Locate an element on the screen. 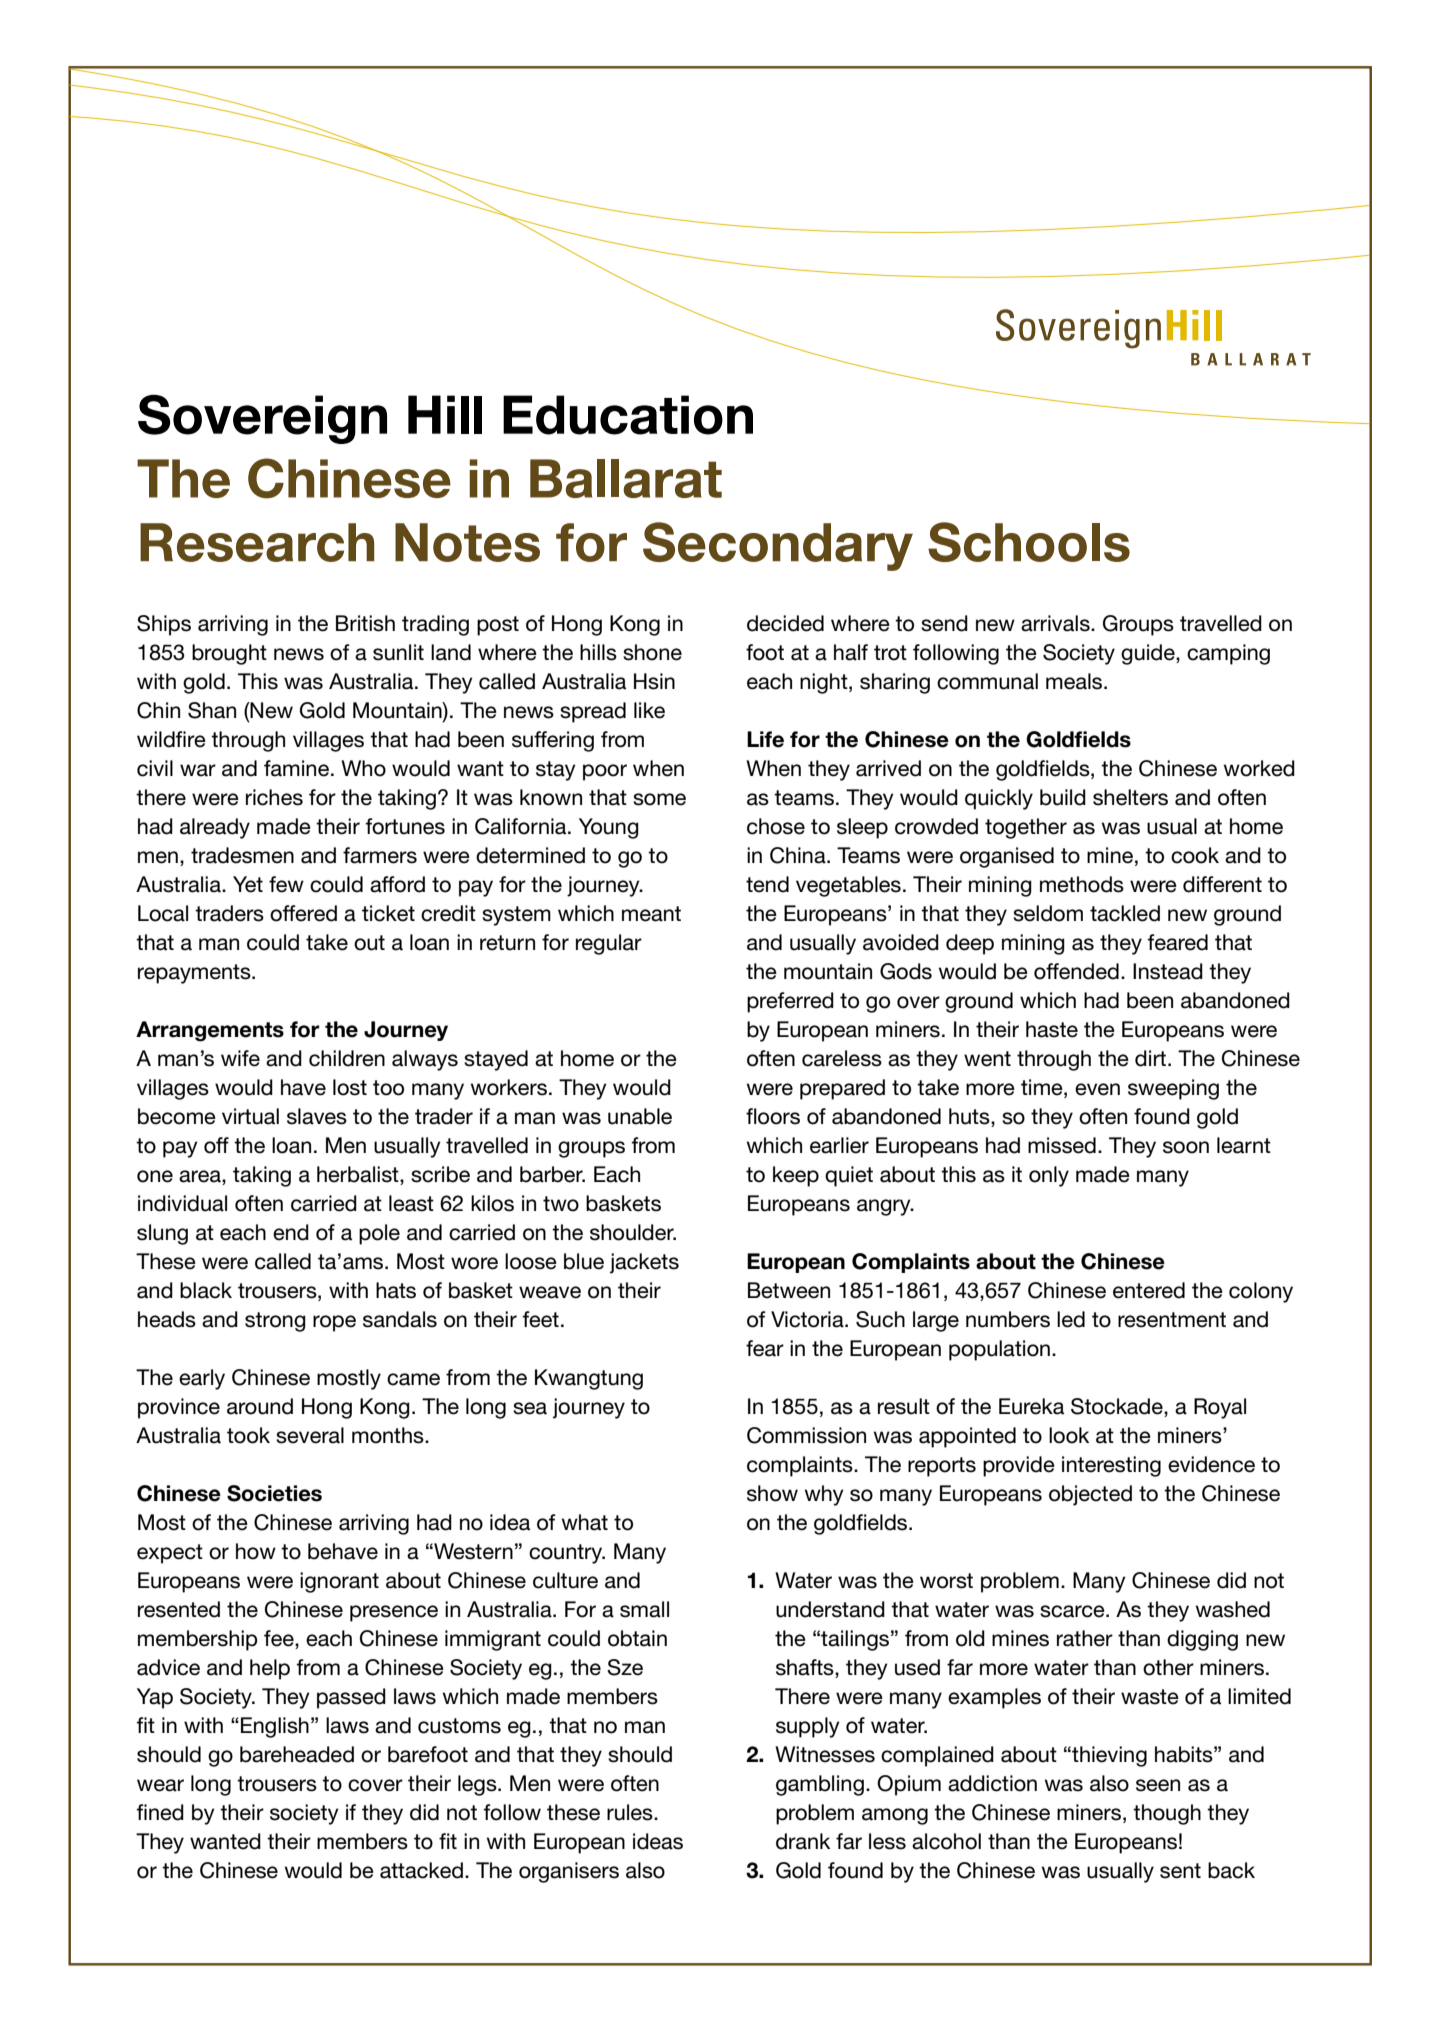 The height and width of the screenshot is (2034, 1438). Victoria is located at coordinates (808, 1319).
